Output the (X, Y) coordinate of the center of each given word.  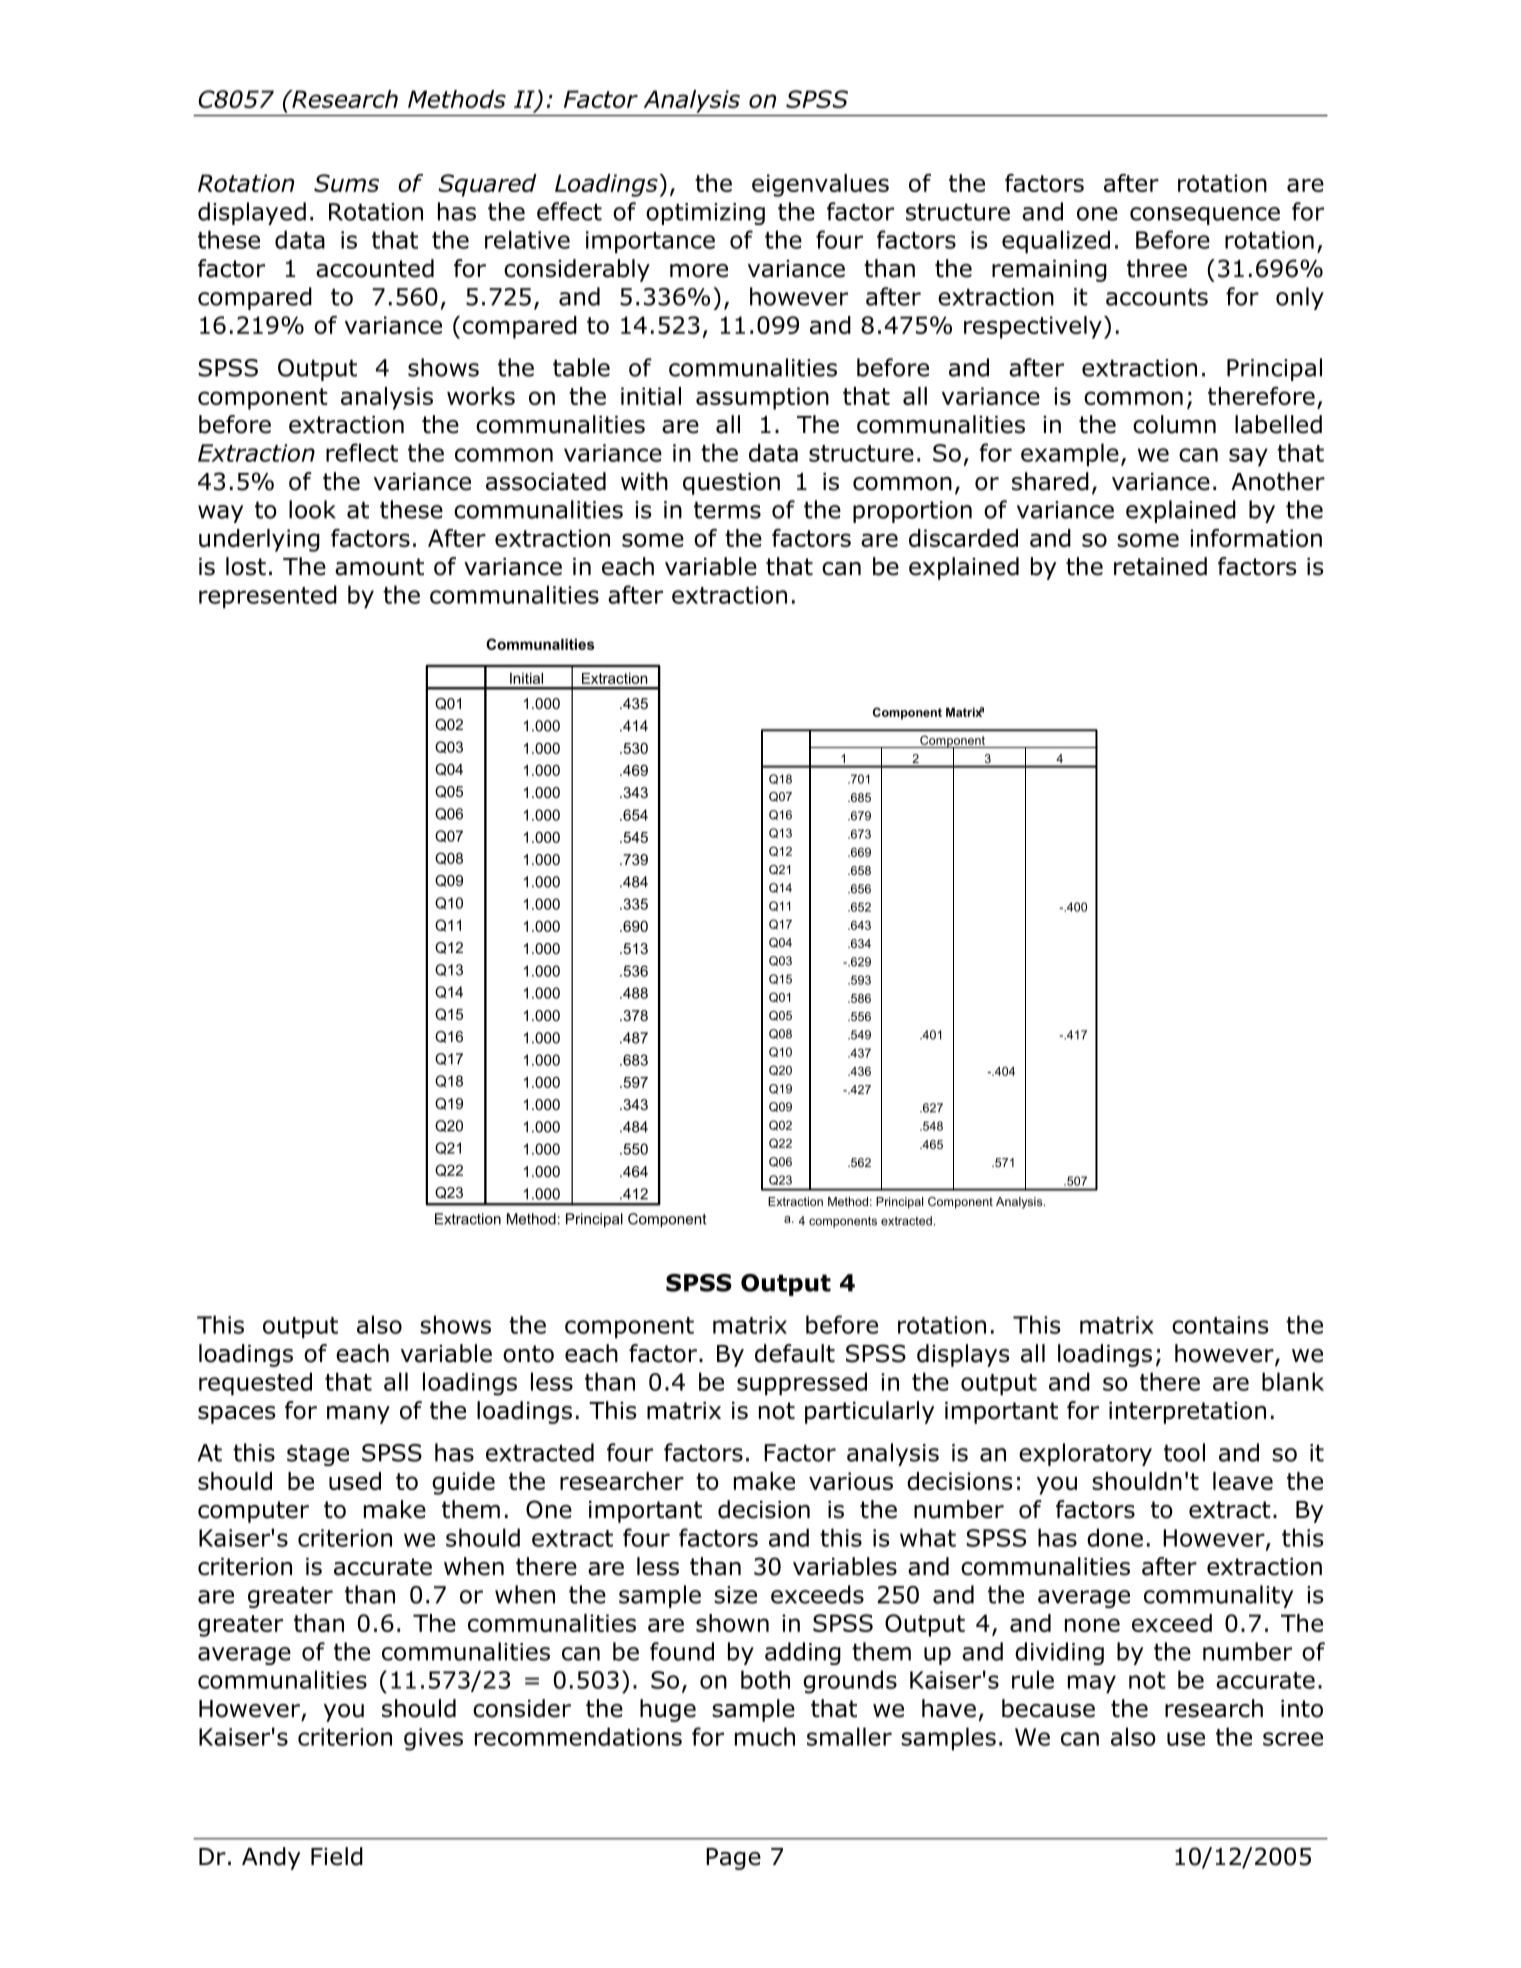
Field (337, 1856)
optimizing (705, 214)
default (795, 1353)
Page (733, 1859)
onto (528, 1354)
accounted (375, 268)
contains (1220, 1325)
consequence (1205, 216)
